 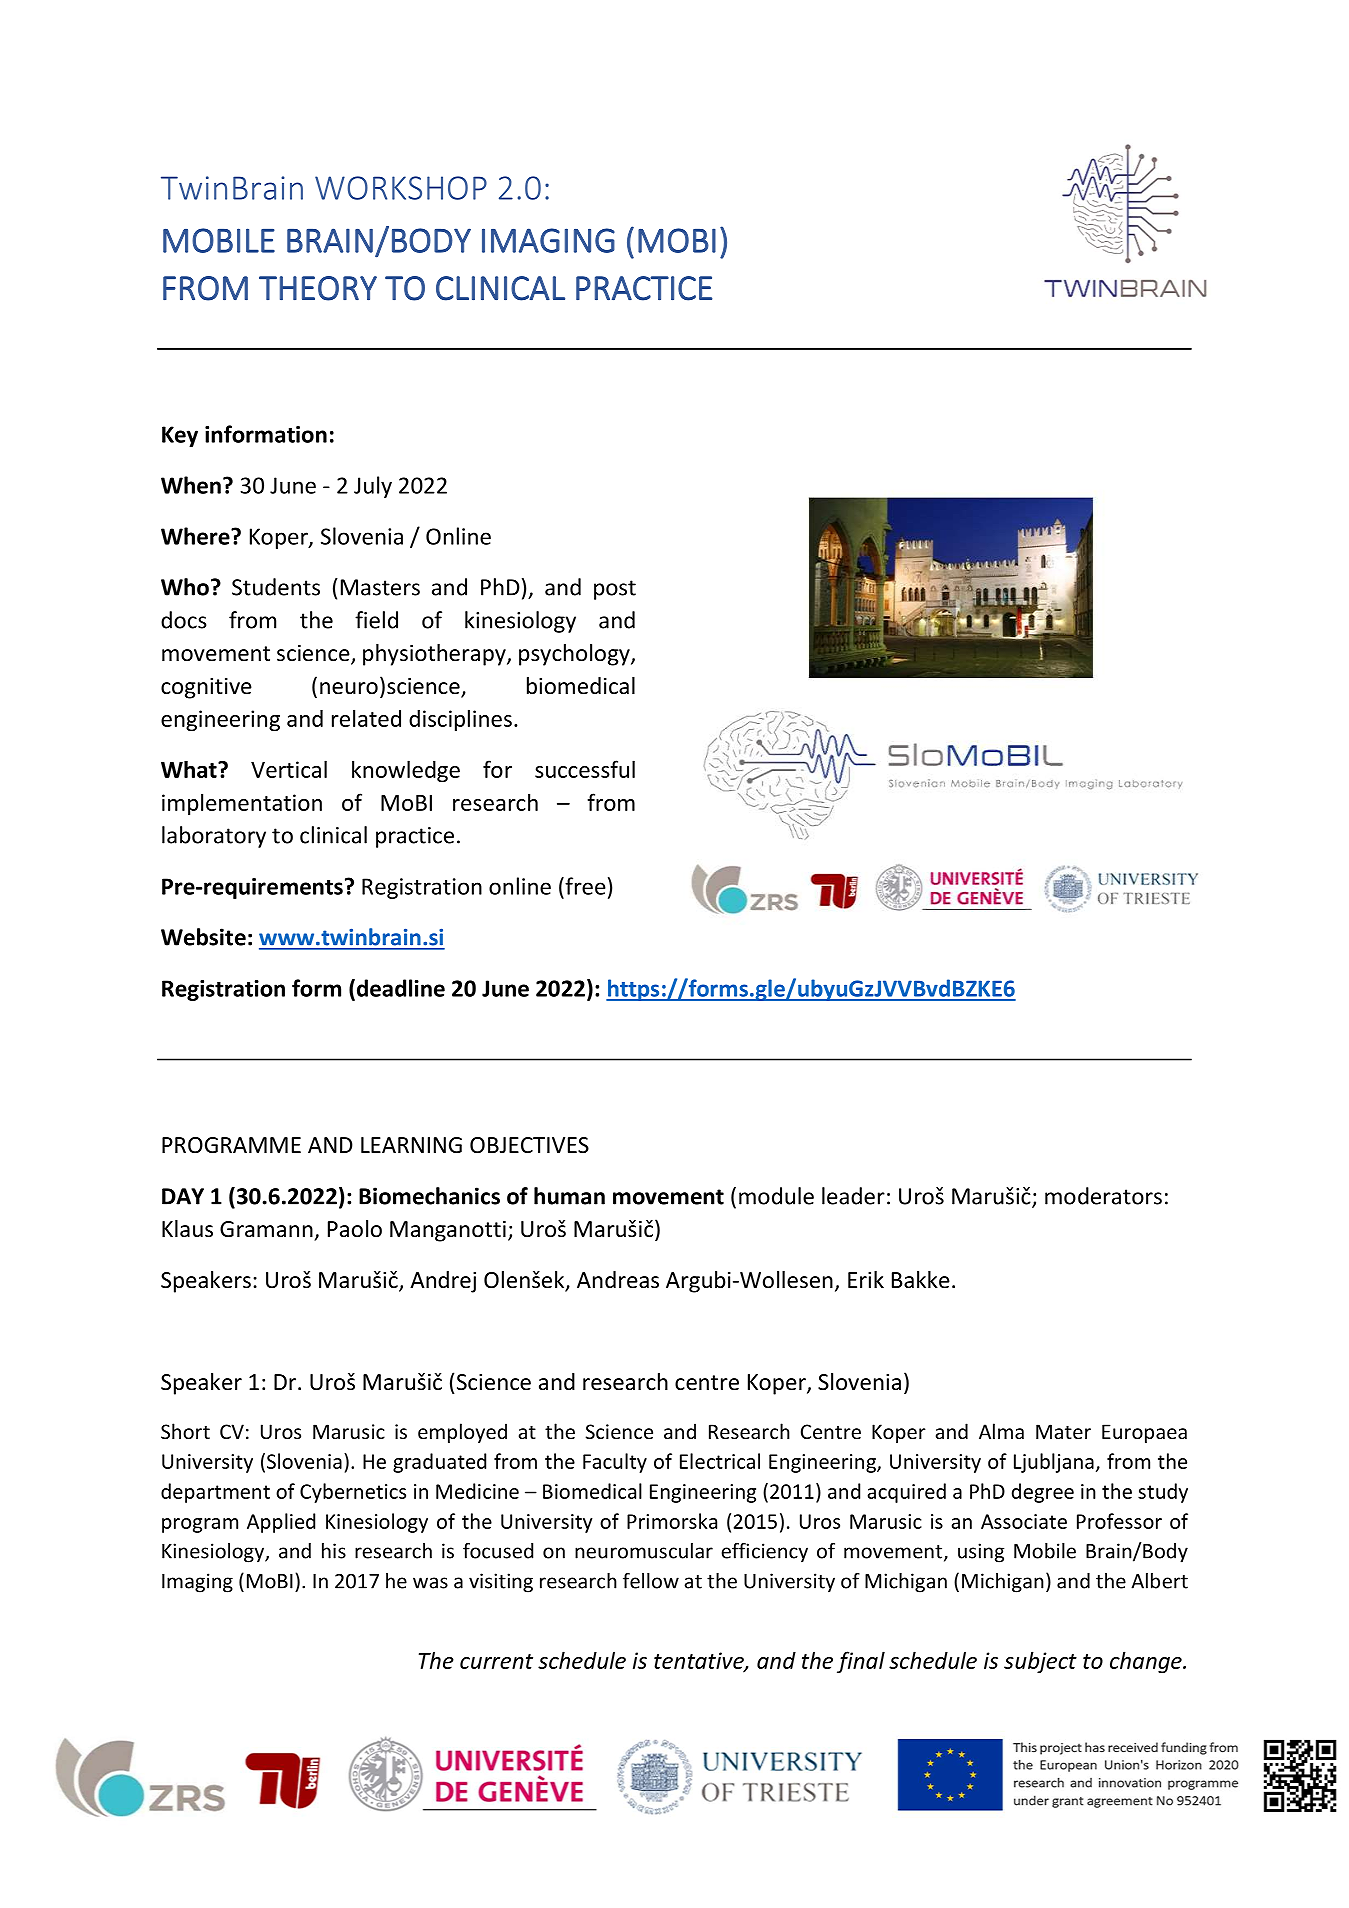 What do you see at coordinates (318, 288) in the image?
I see `THEORY` at bounding box center [318, 288].
